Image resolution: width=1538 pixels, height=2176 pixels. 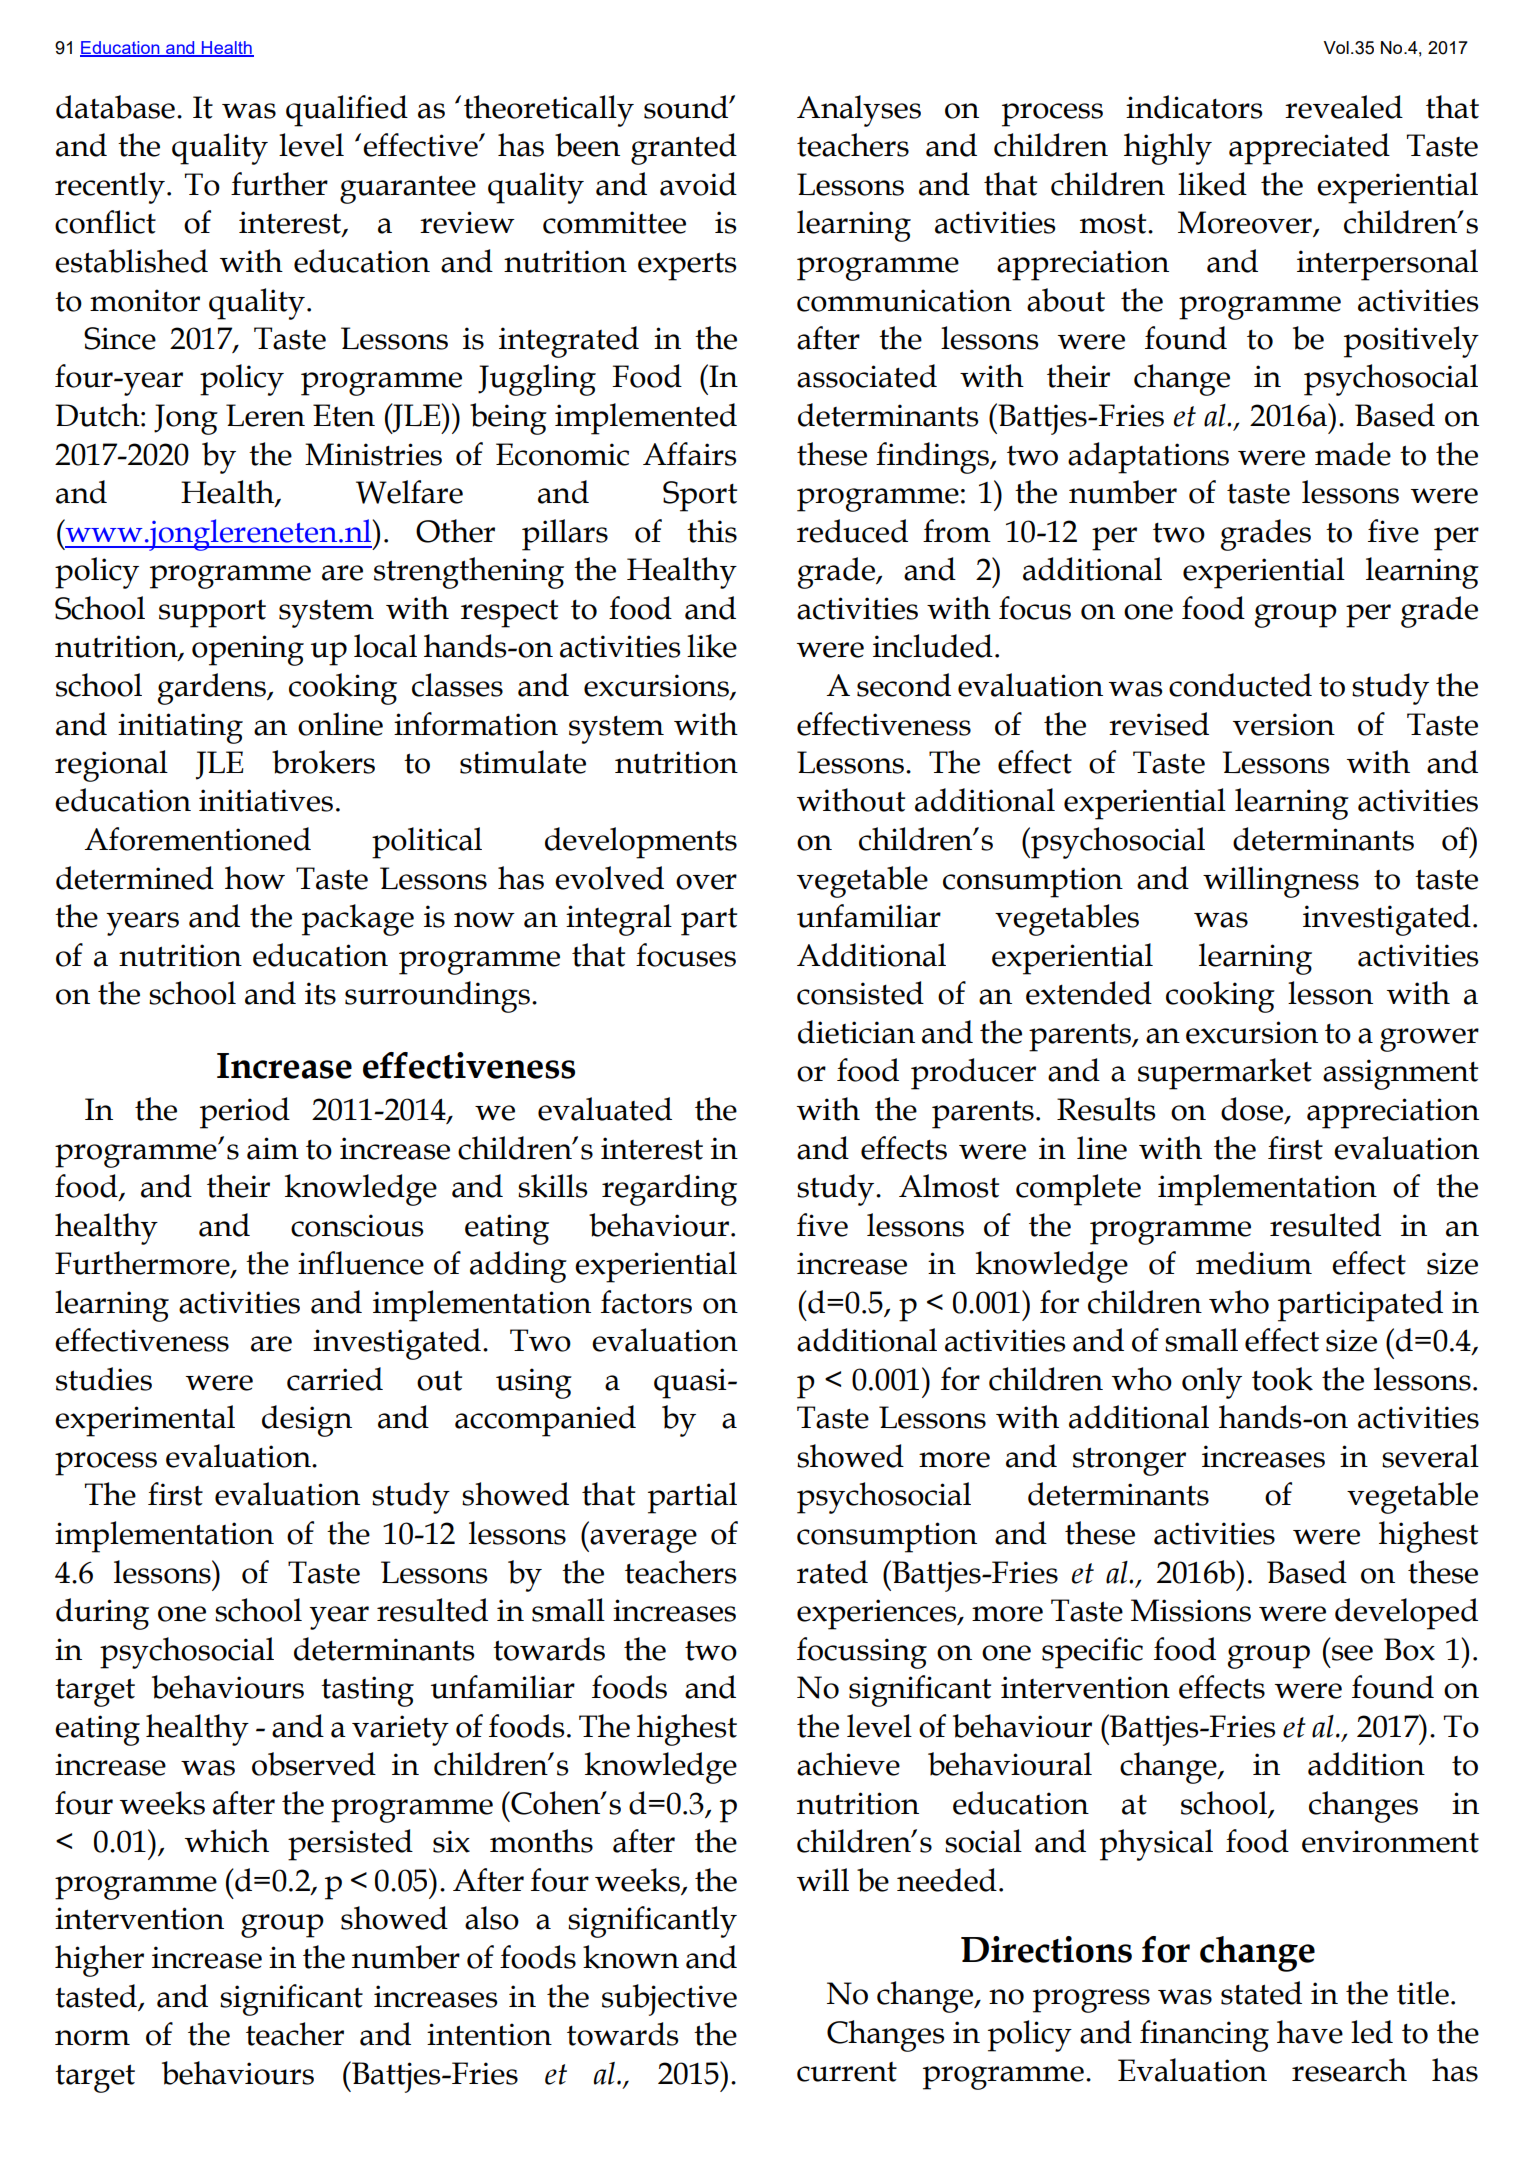 I want to click on appreciated, so click(x=1309, y=149).
